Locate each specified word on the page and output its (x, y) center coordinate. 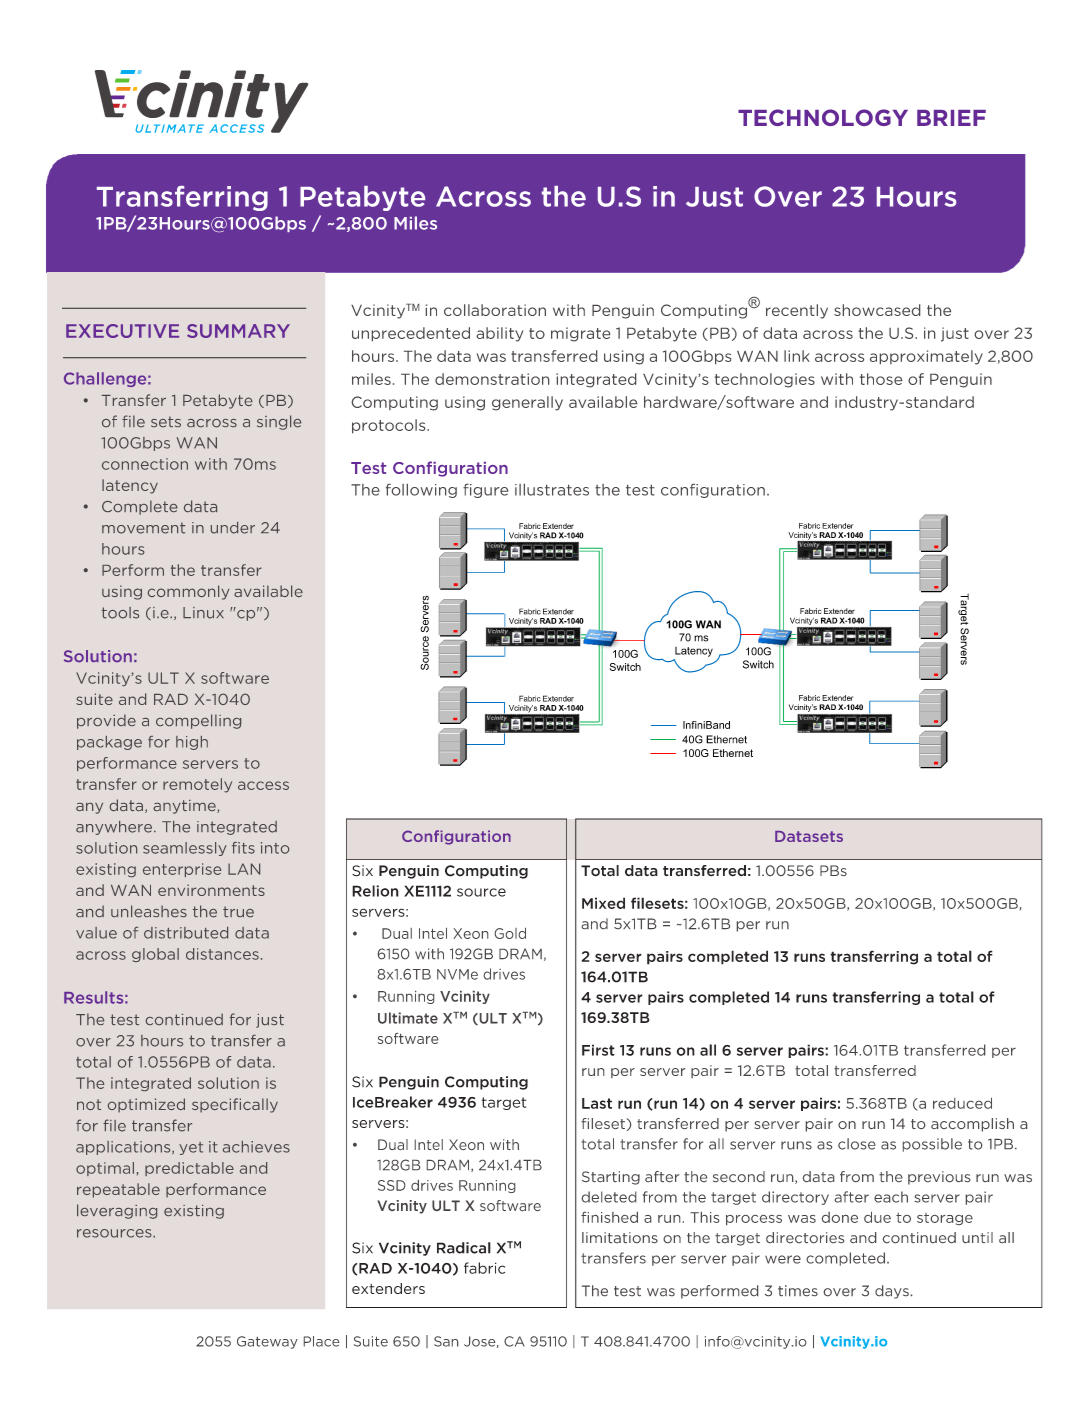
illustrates (552, 490)
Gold (510, 933)
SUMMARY (238, 331)
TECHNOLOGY (823, 117)
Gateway (267, 1342)
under (233, 528)
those (881, 379)
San (446, 1341)
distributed (186, 933)
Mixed (603, 903)
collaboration (495, 310)
